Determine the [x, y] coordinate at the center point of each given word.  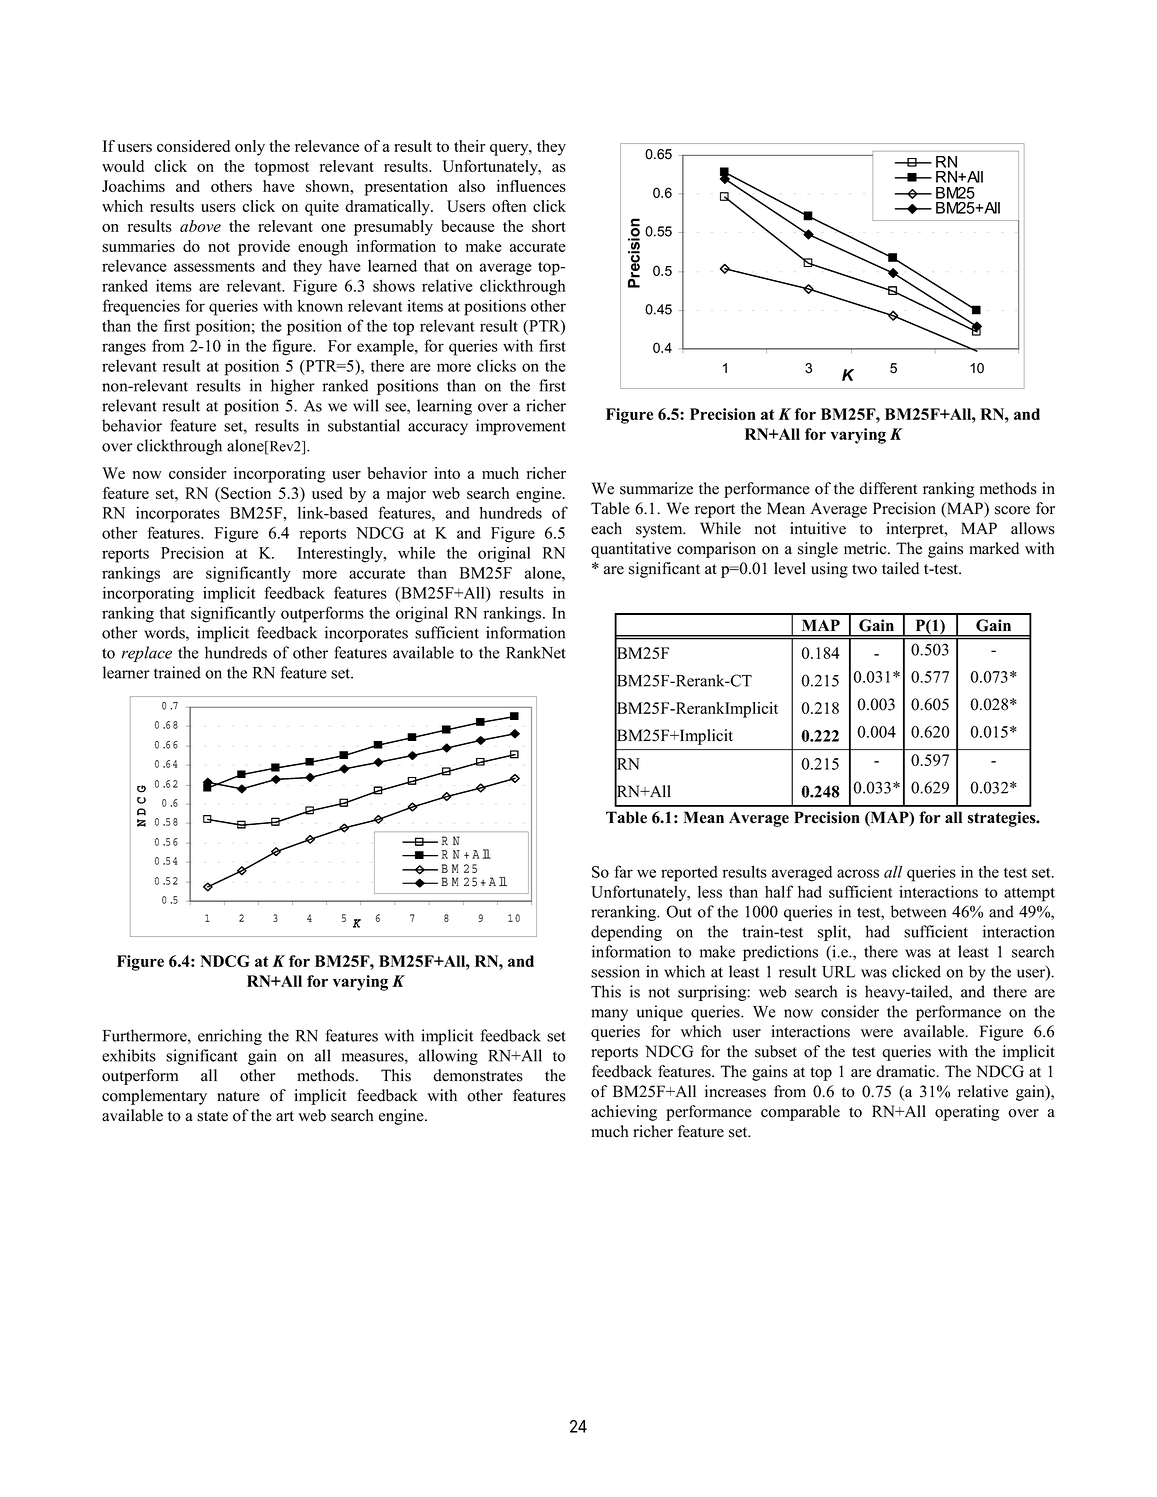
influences [531, 186]
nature [238, 1096]
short [549, 226]
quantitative [631, 550]
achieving [624, 1113]
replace [146, 654]
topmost [282, 169]
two [864, 569]
